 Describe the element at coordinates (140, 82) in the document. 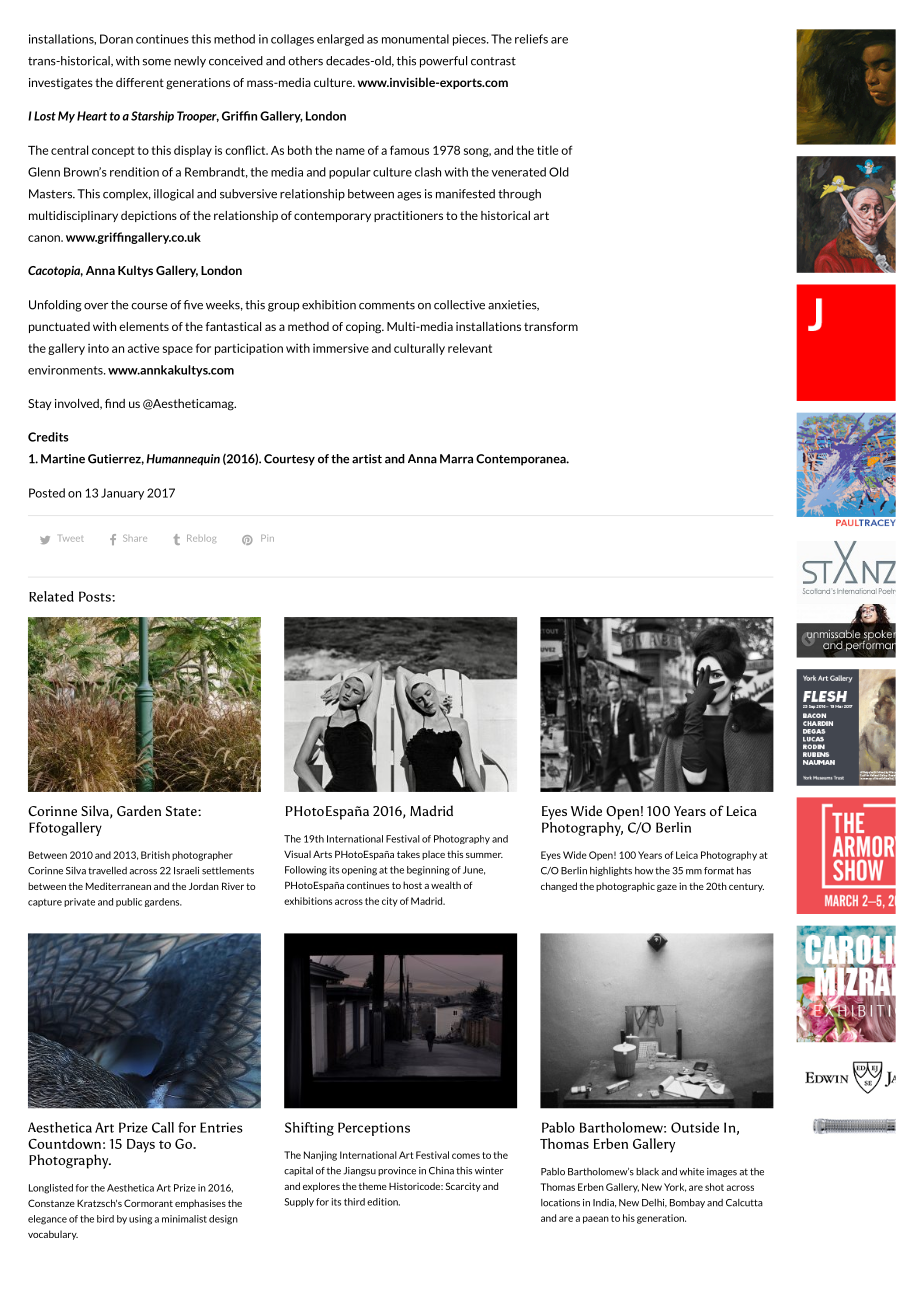

I see `different` at that location.
